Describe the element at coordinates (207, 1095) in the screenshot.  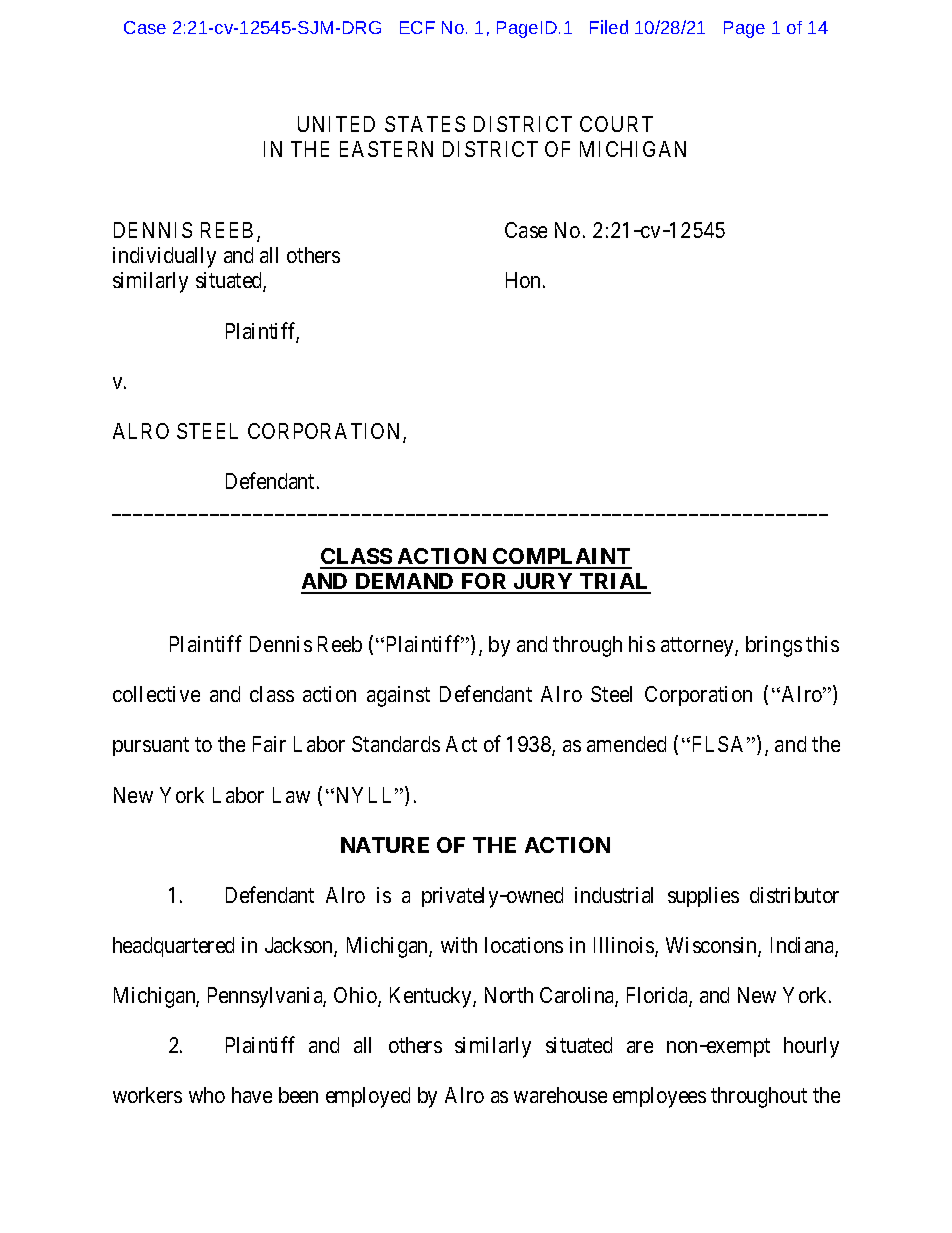
I see `who` at that location.
